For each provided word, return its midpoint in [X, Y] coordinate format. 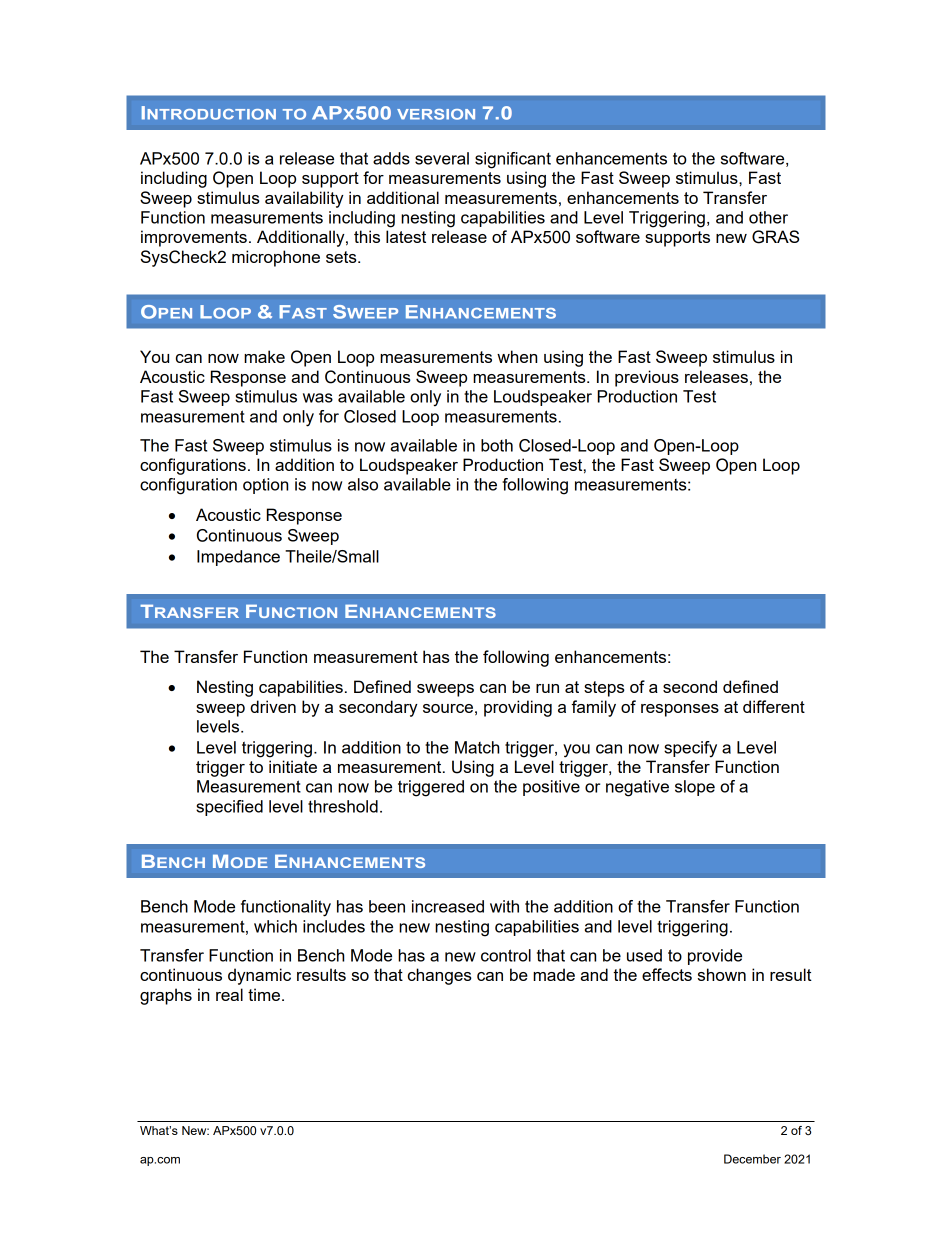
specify [690, 749]
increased [448, 906]
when [517, 356]
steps [604, 689]
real [229, 994]
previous [647, 378]
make [264, 356]
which [275, 926]
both [497, 445]
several [442, 158]
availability [304, 199]
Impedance [238, 558]
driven [273, 706]
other [768, 217]
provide [715, 957]
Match [477, 747]
